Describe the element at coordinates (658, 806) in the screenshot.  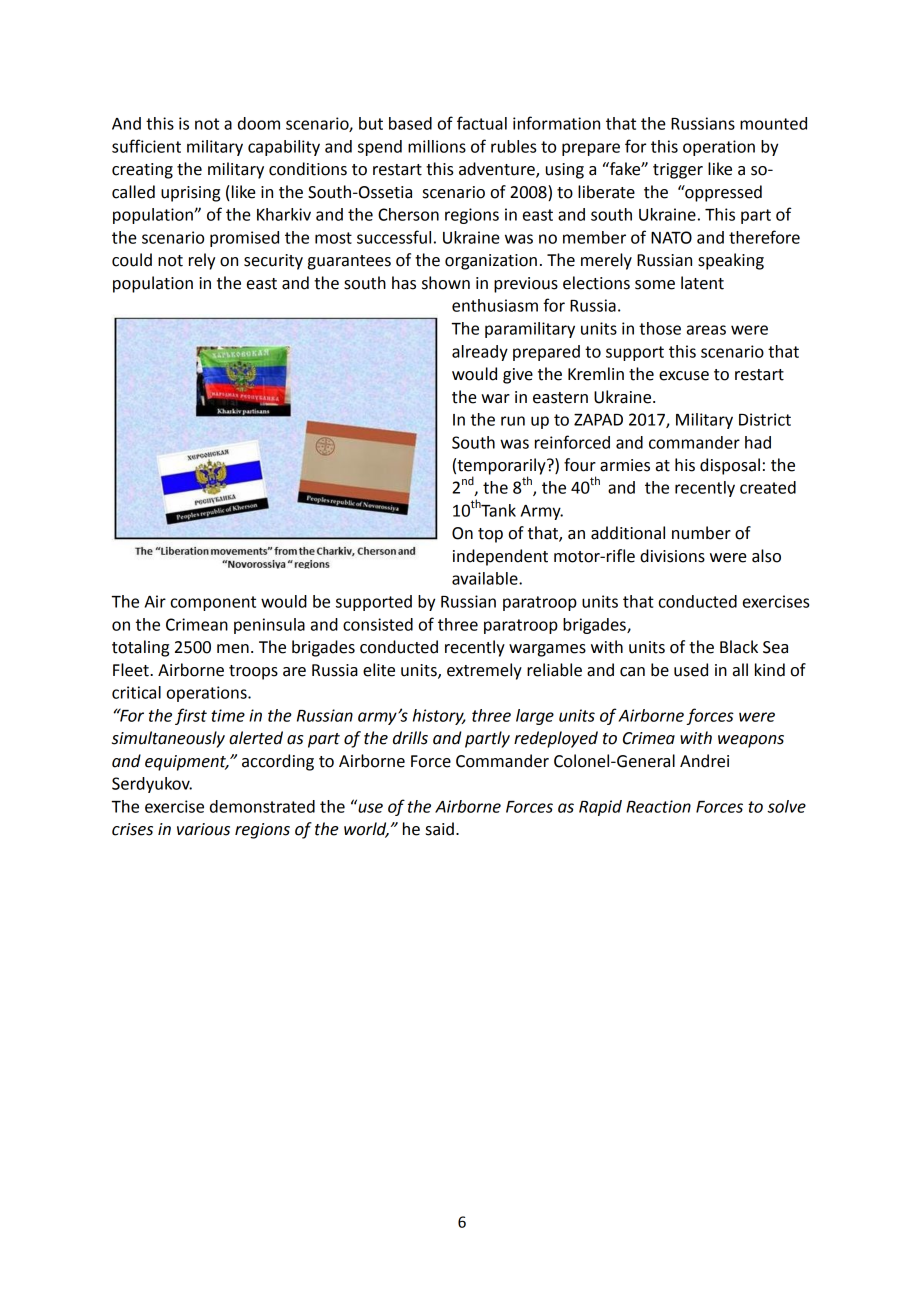
I see `Reaction` at that location.
